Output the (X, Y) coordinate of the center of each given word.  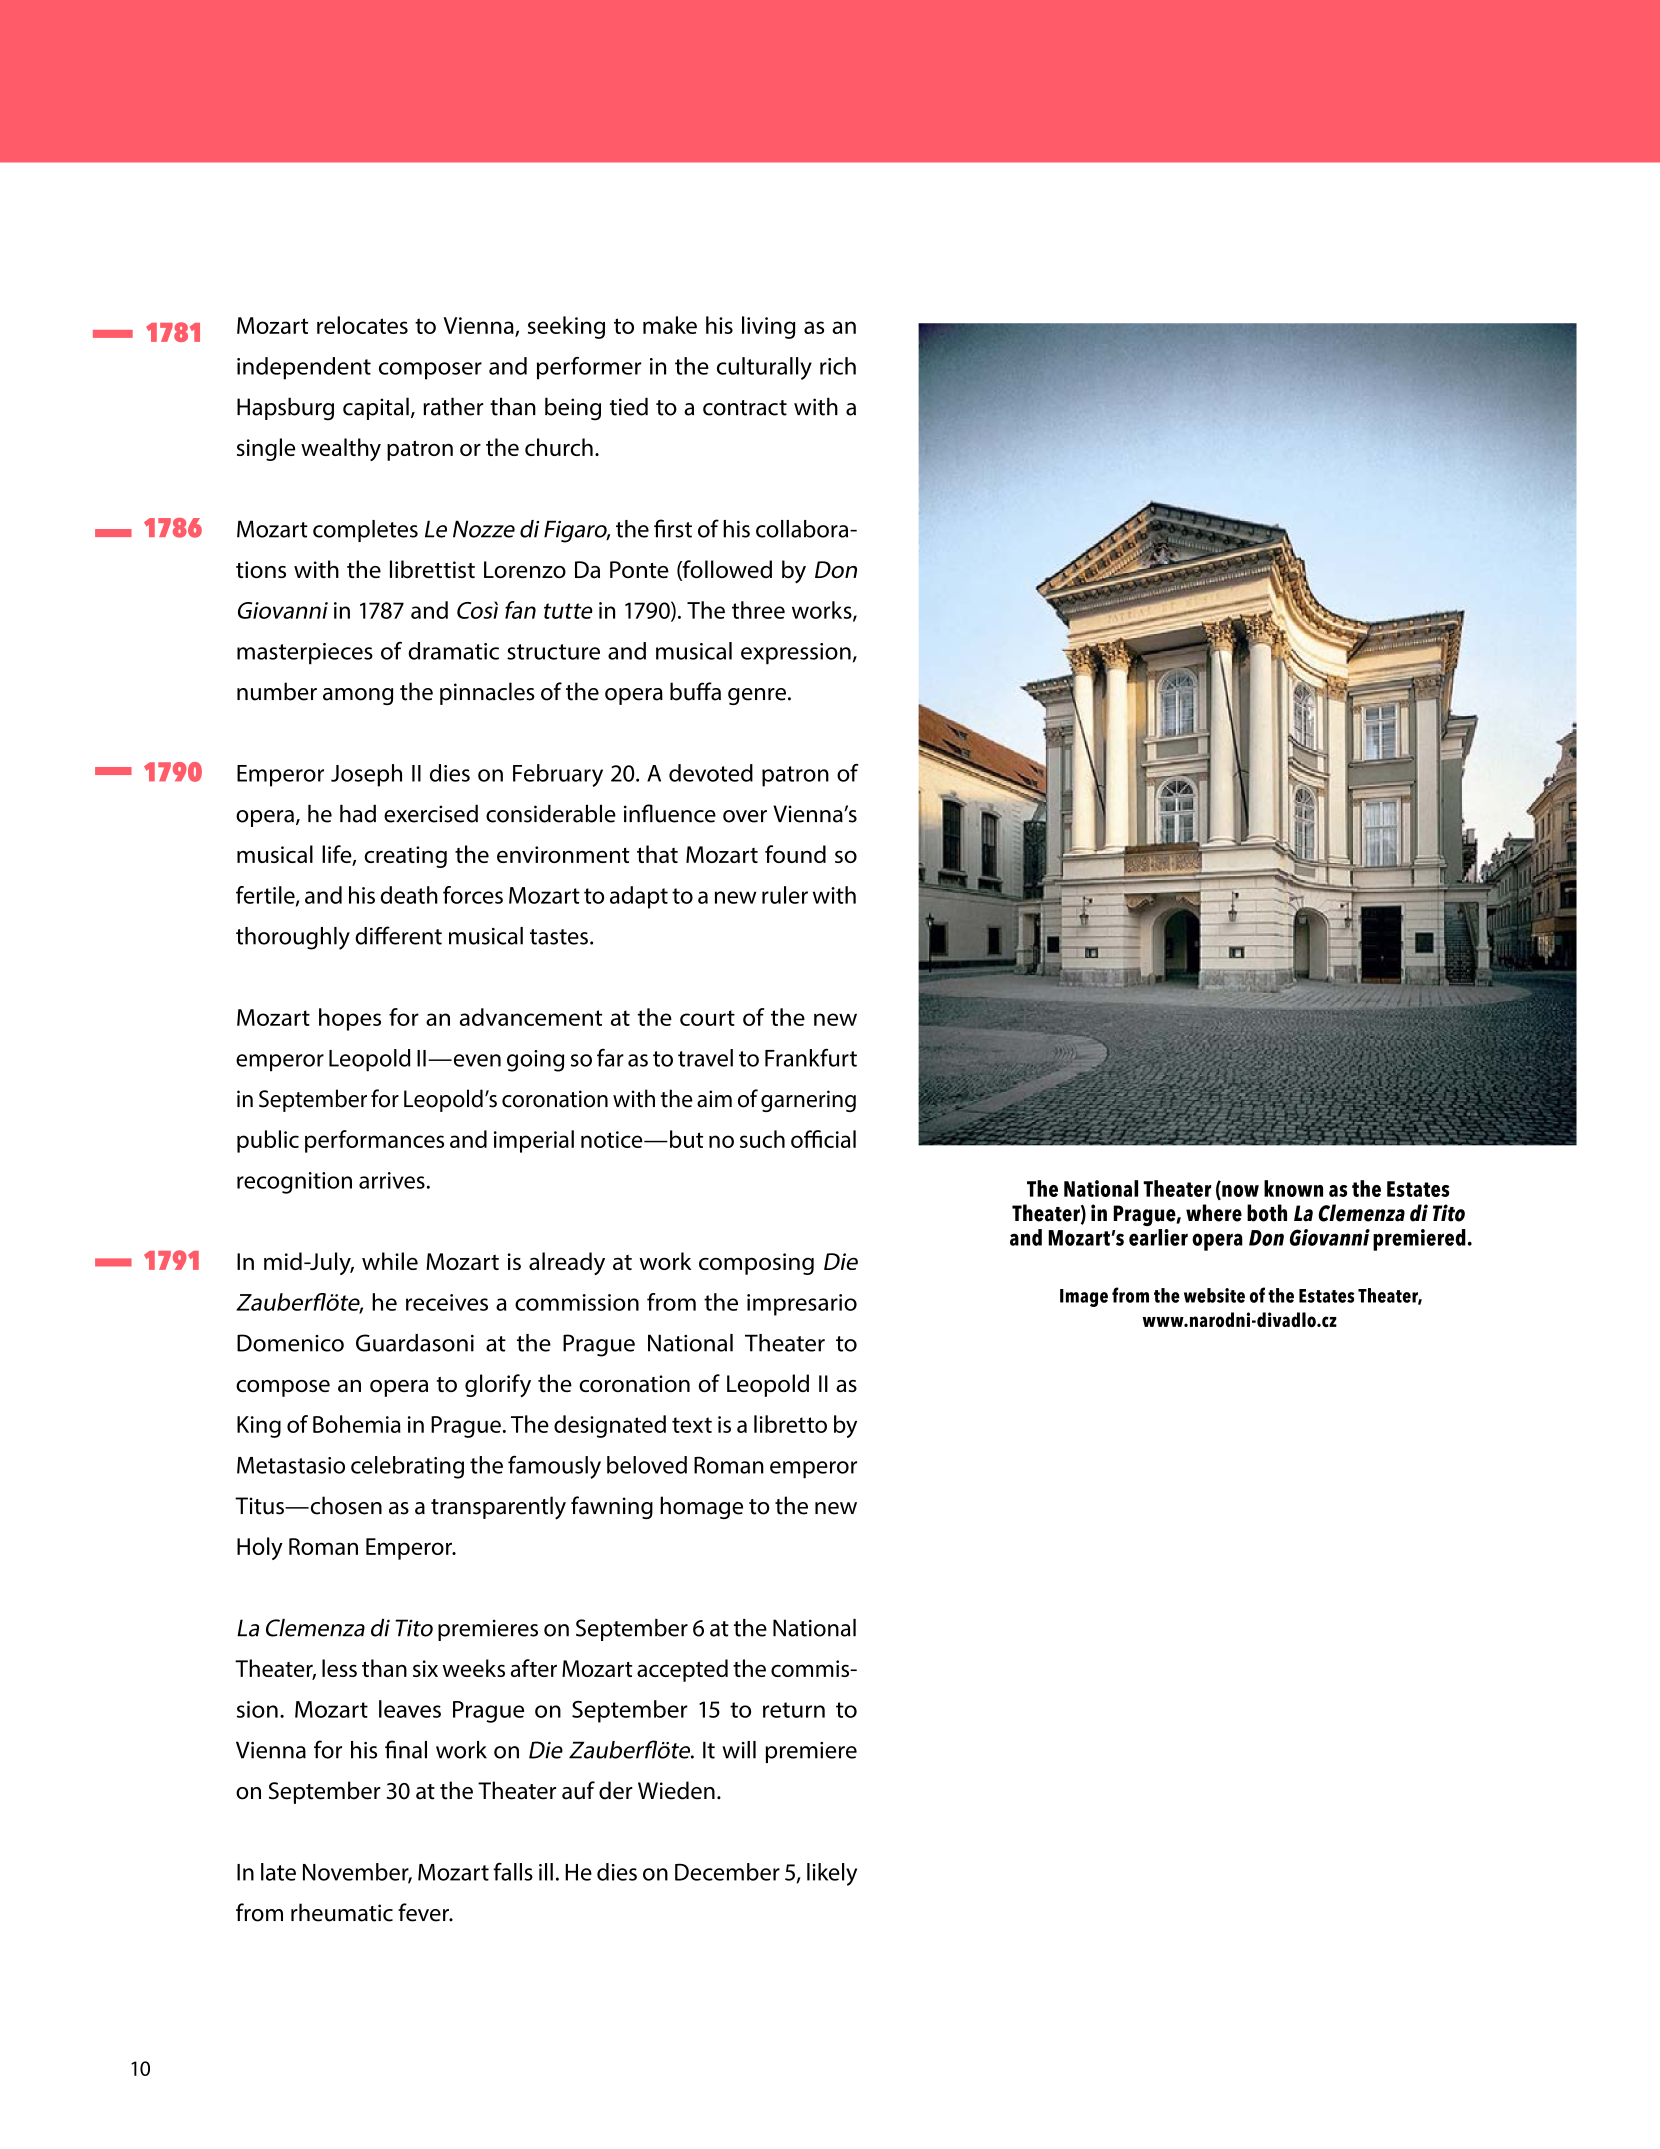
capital (376, 408)
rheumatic (342, 1912)
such (762, 1139)
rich (838, 366)
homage (701, 1507)
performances (374, 1141)
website (1214, 1295)
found (795, 854)
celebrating (407, 1467)
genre (757, 696)
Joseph (366, 775)
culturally (764, 368)
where (1214, 1213)
